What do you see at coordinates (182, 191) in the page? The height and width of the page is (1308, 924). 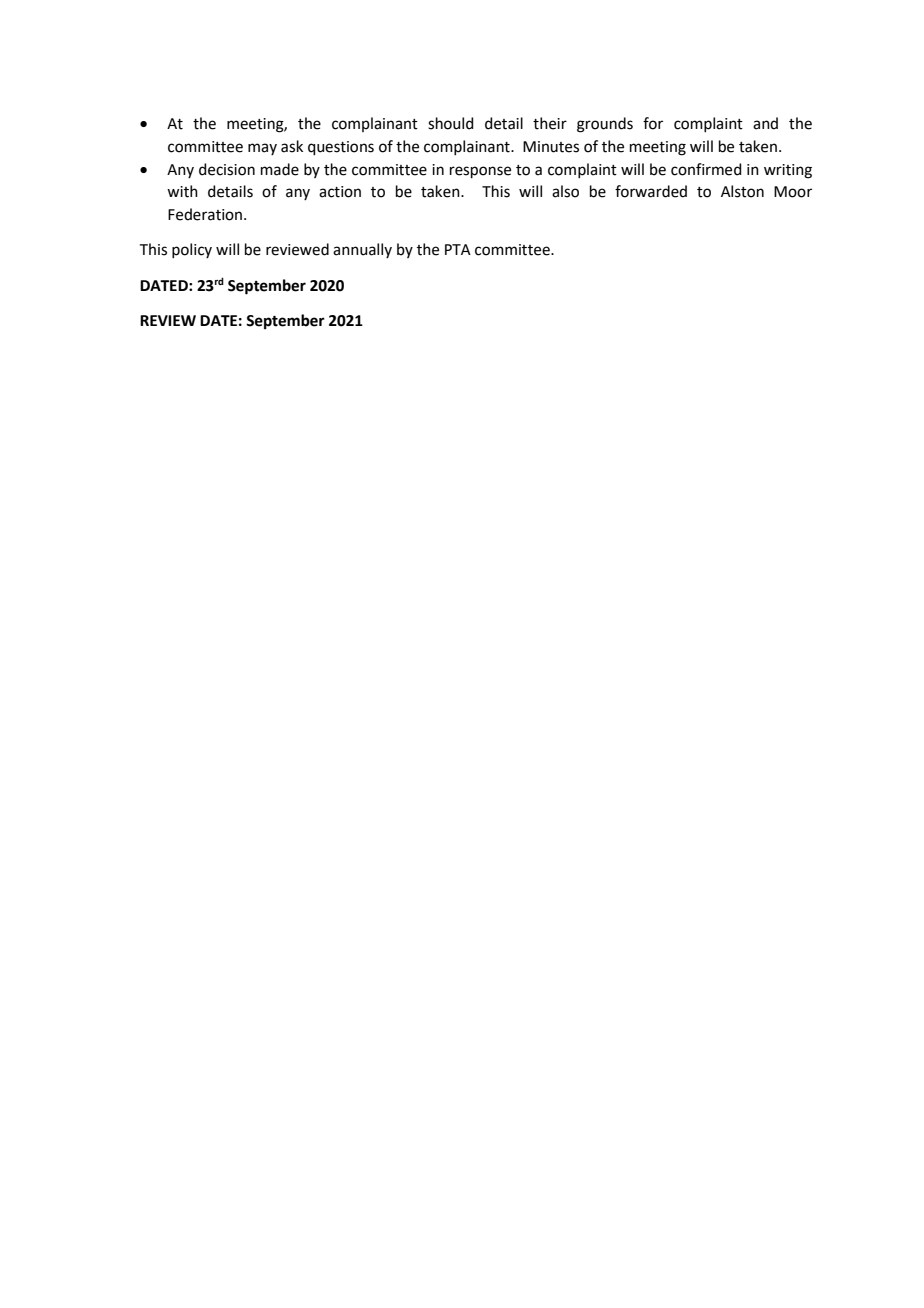 I see `with` at bounding box center [182, 191].
